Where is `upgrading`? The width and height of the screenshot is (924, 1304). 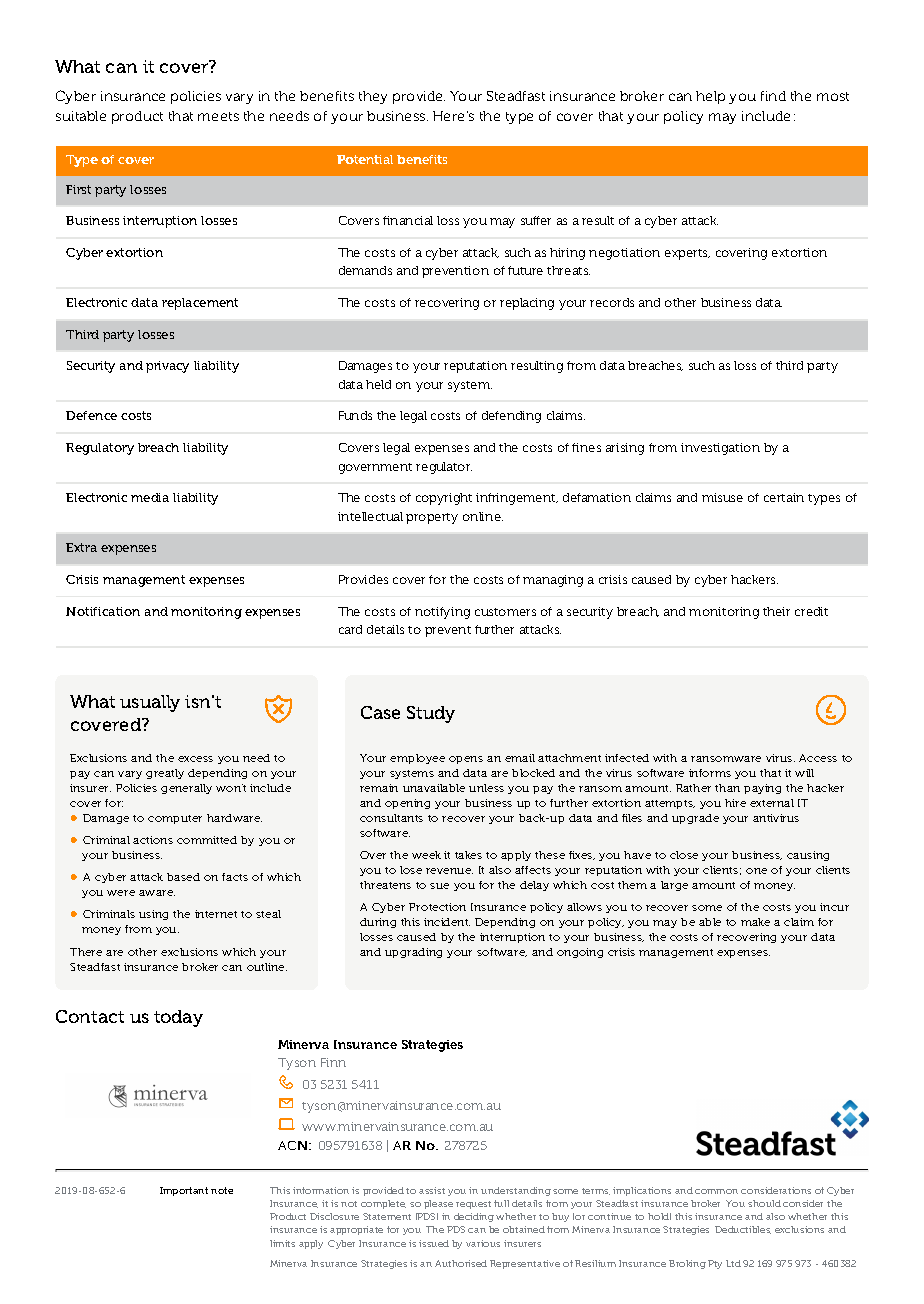
upgrading is located at coordinates (413, 953).
